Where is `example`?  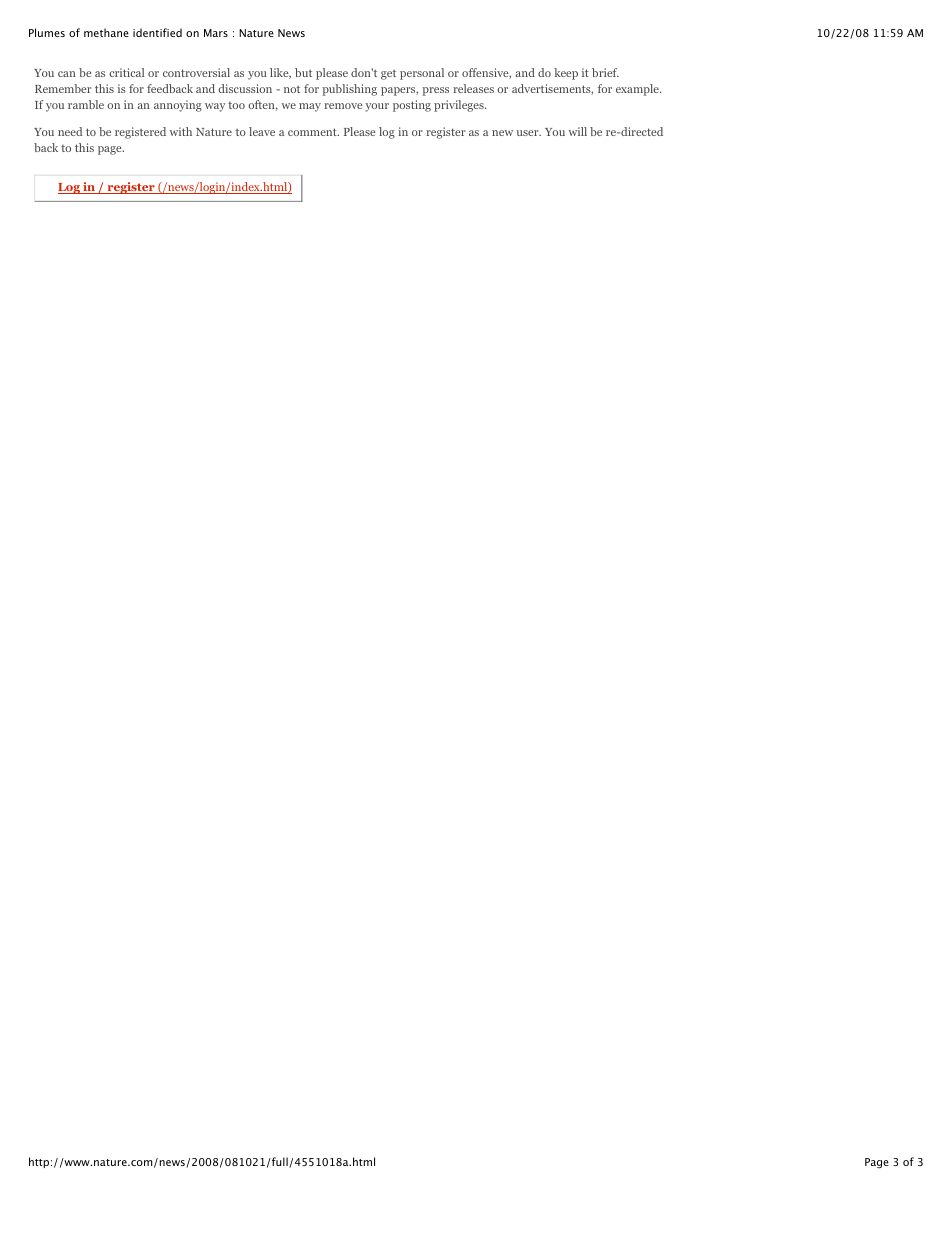
example is located at coordinates (638, 90).
